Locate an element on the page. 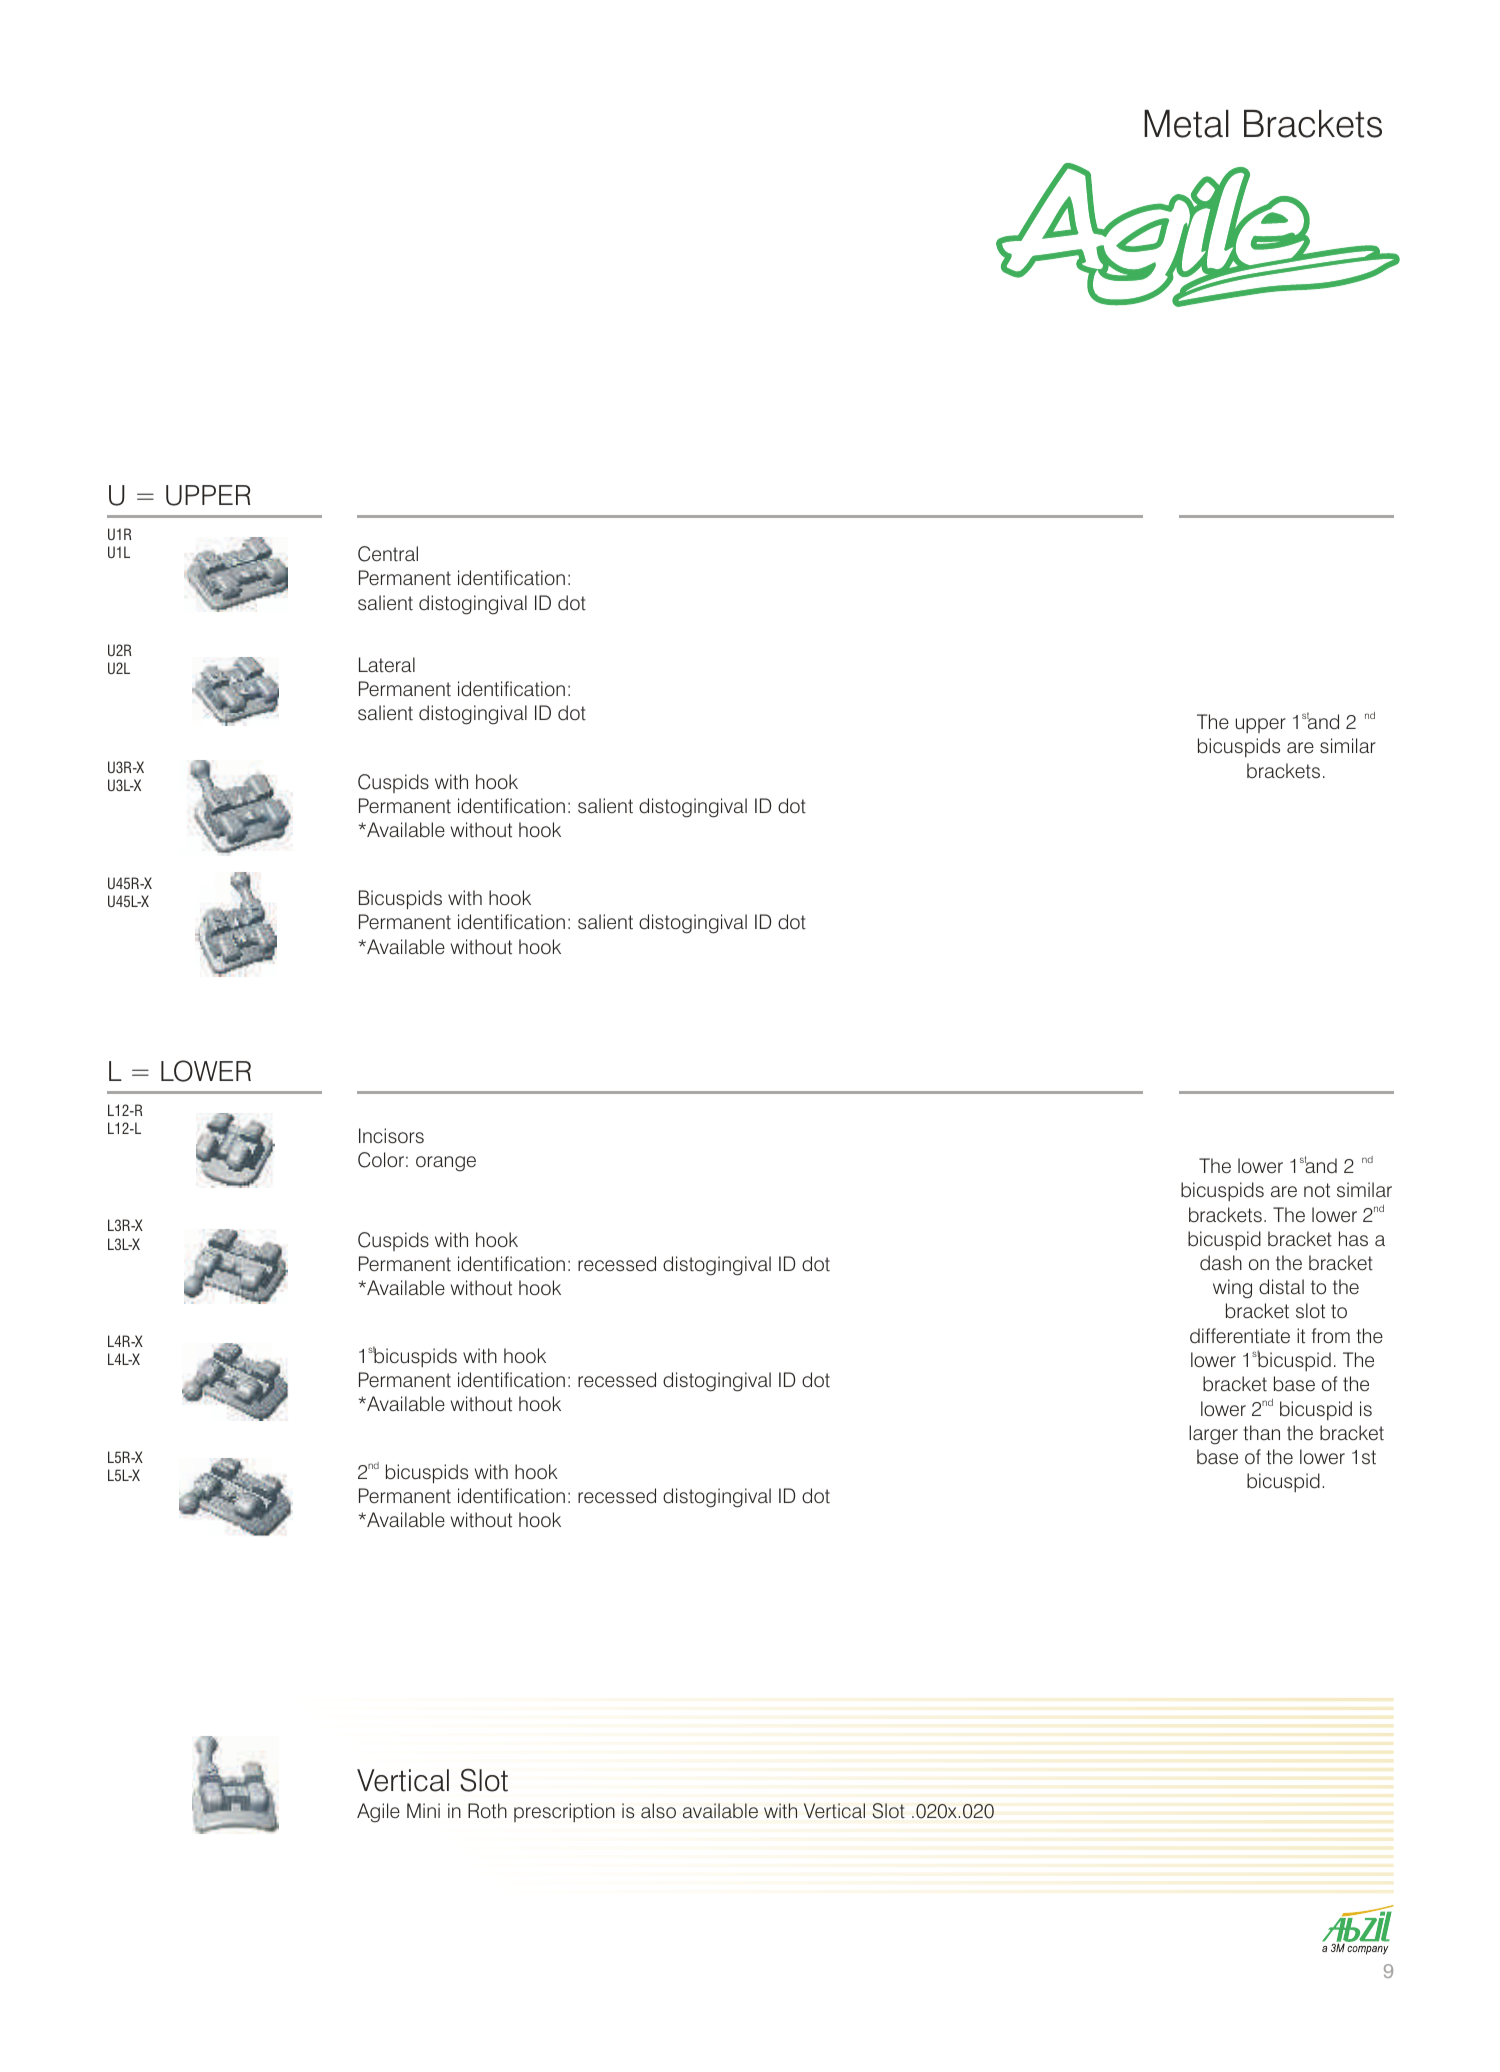 The image size is (1500, 2072). Color is located at coordinates (381, 1160).
